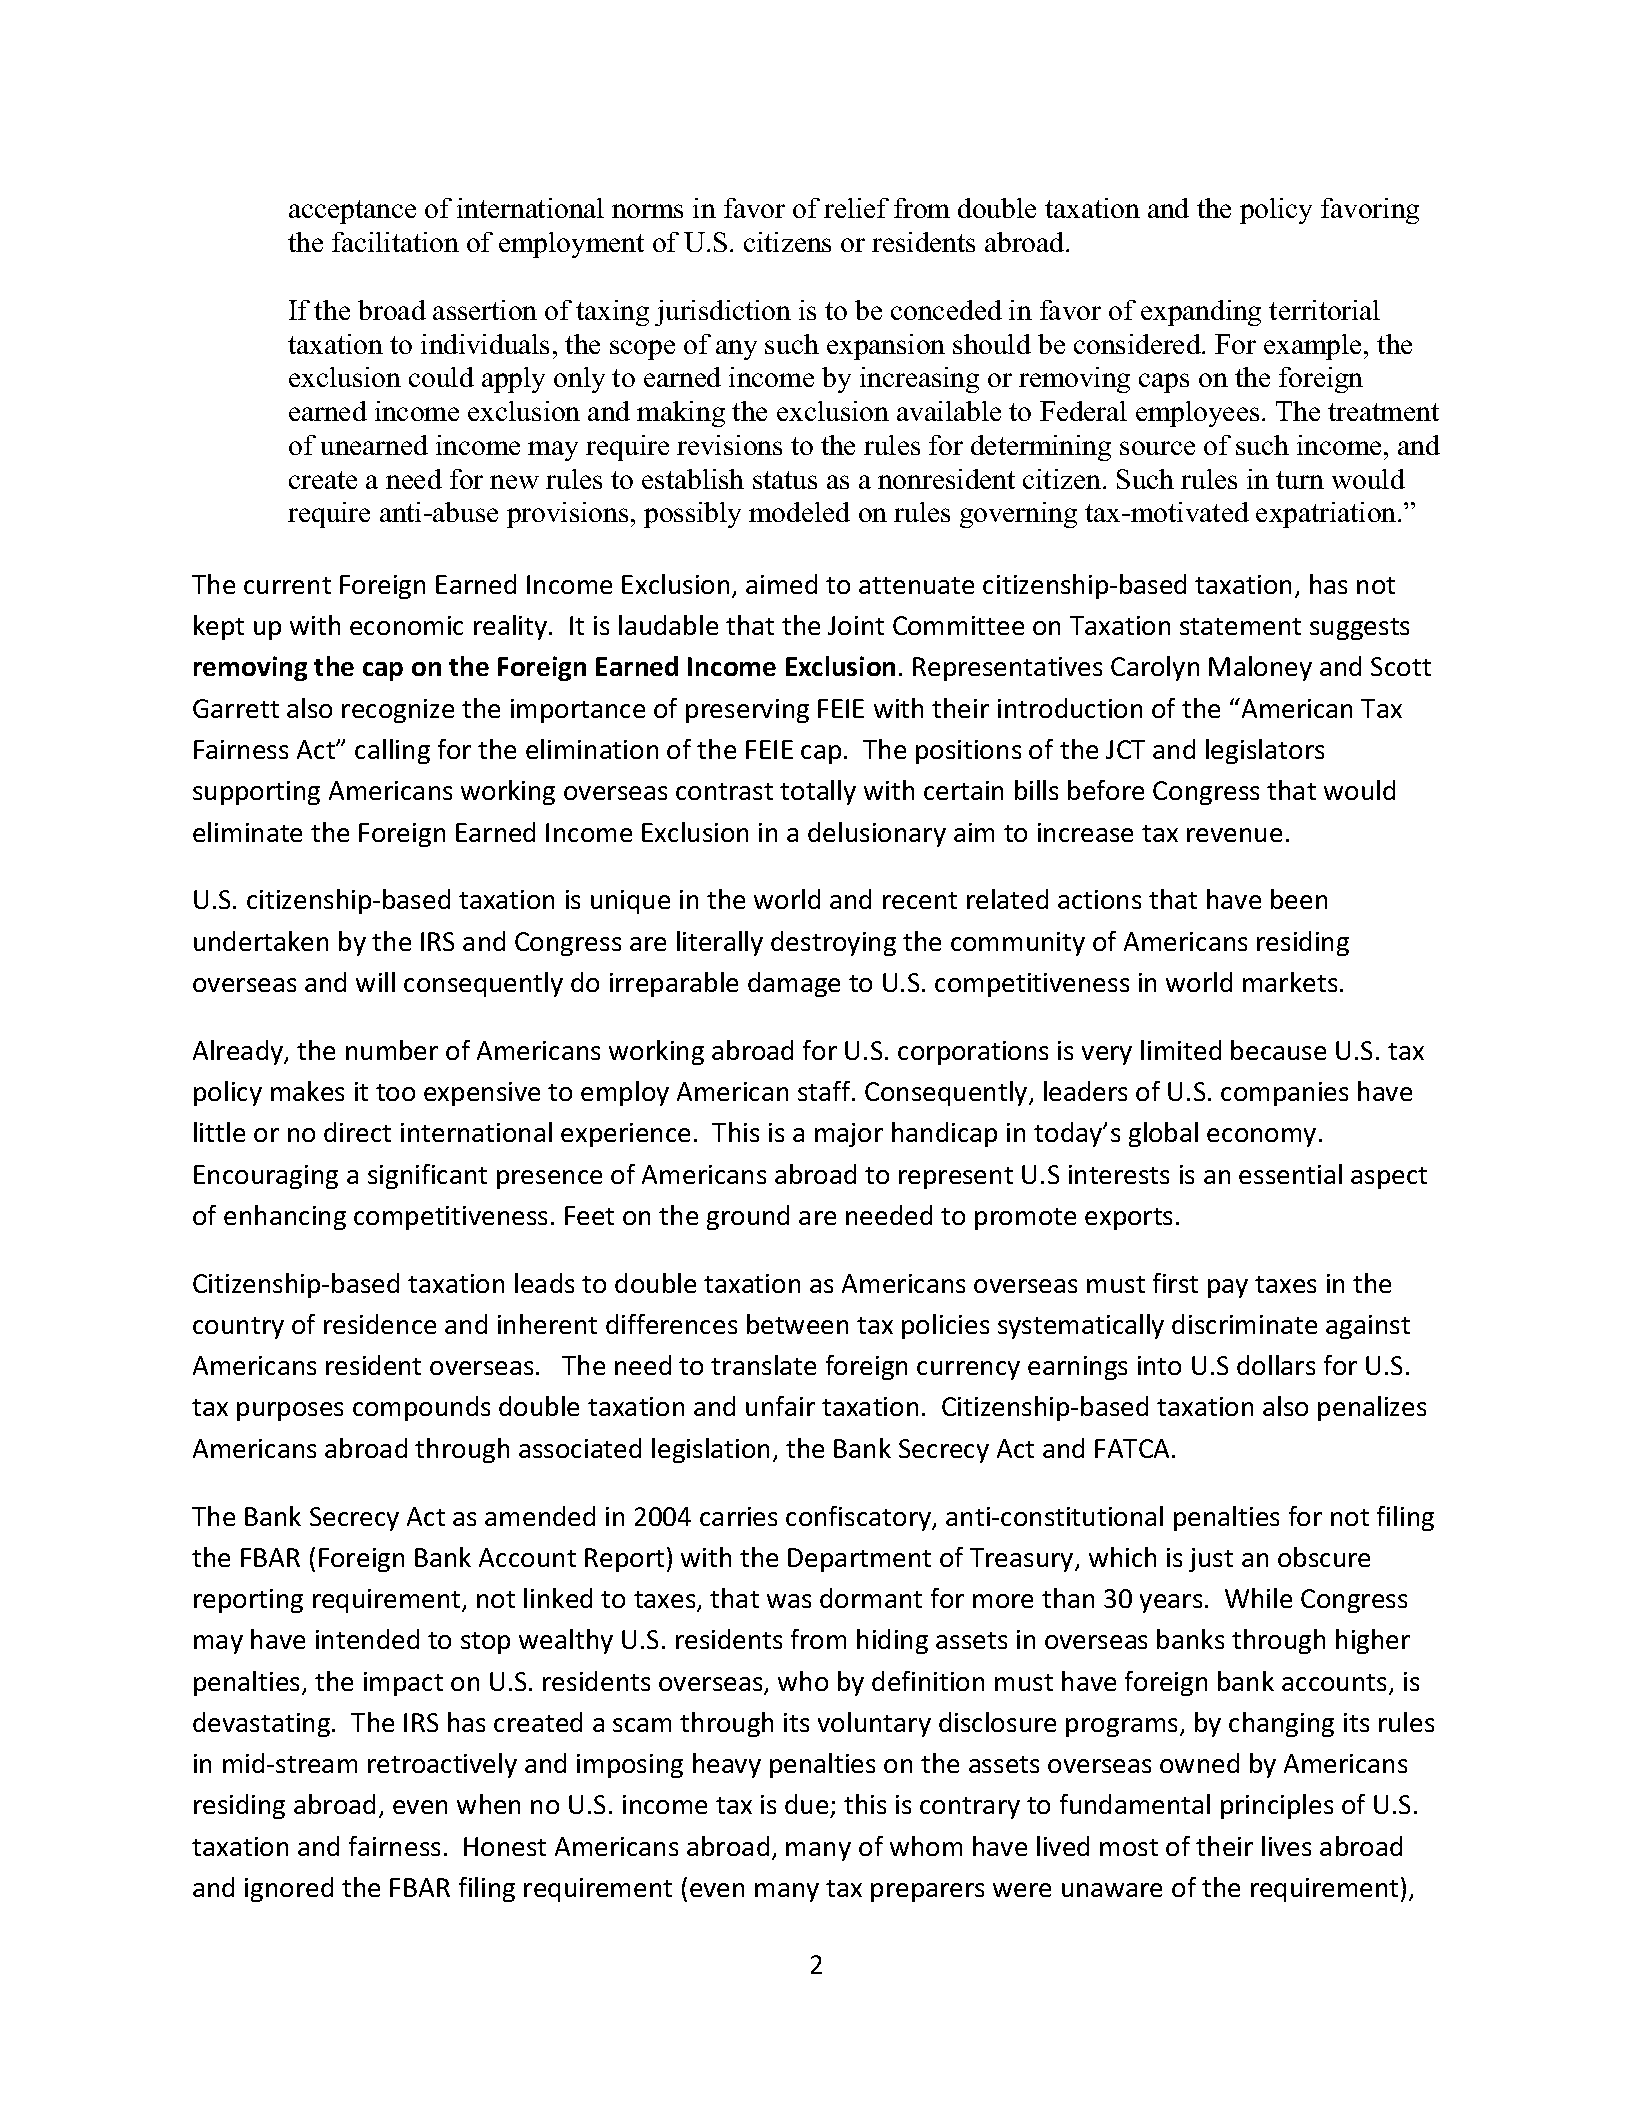  Describe the element at coordinates (395, 242) in the image. I see `facilitation` at that location.
